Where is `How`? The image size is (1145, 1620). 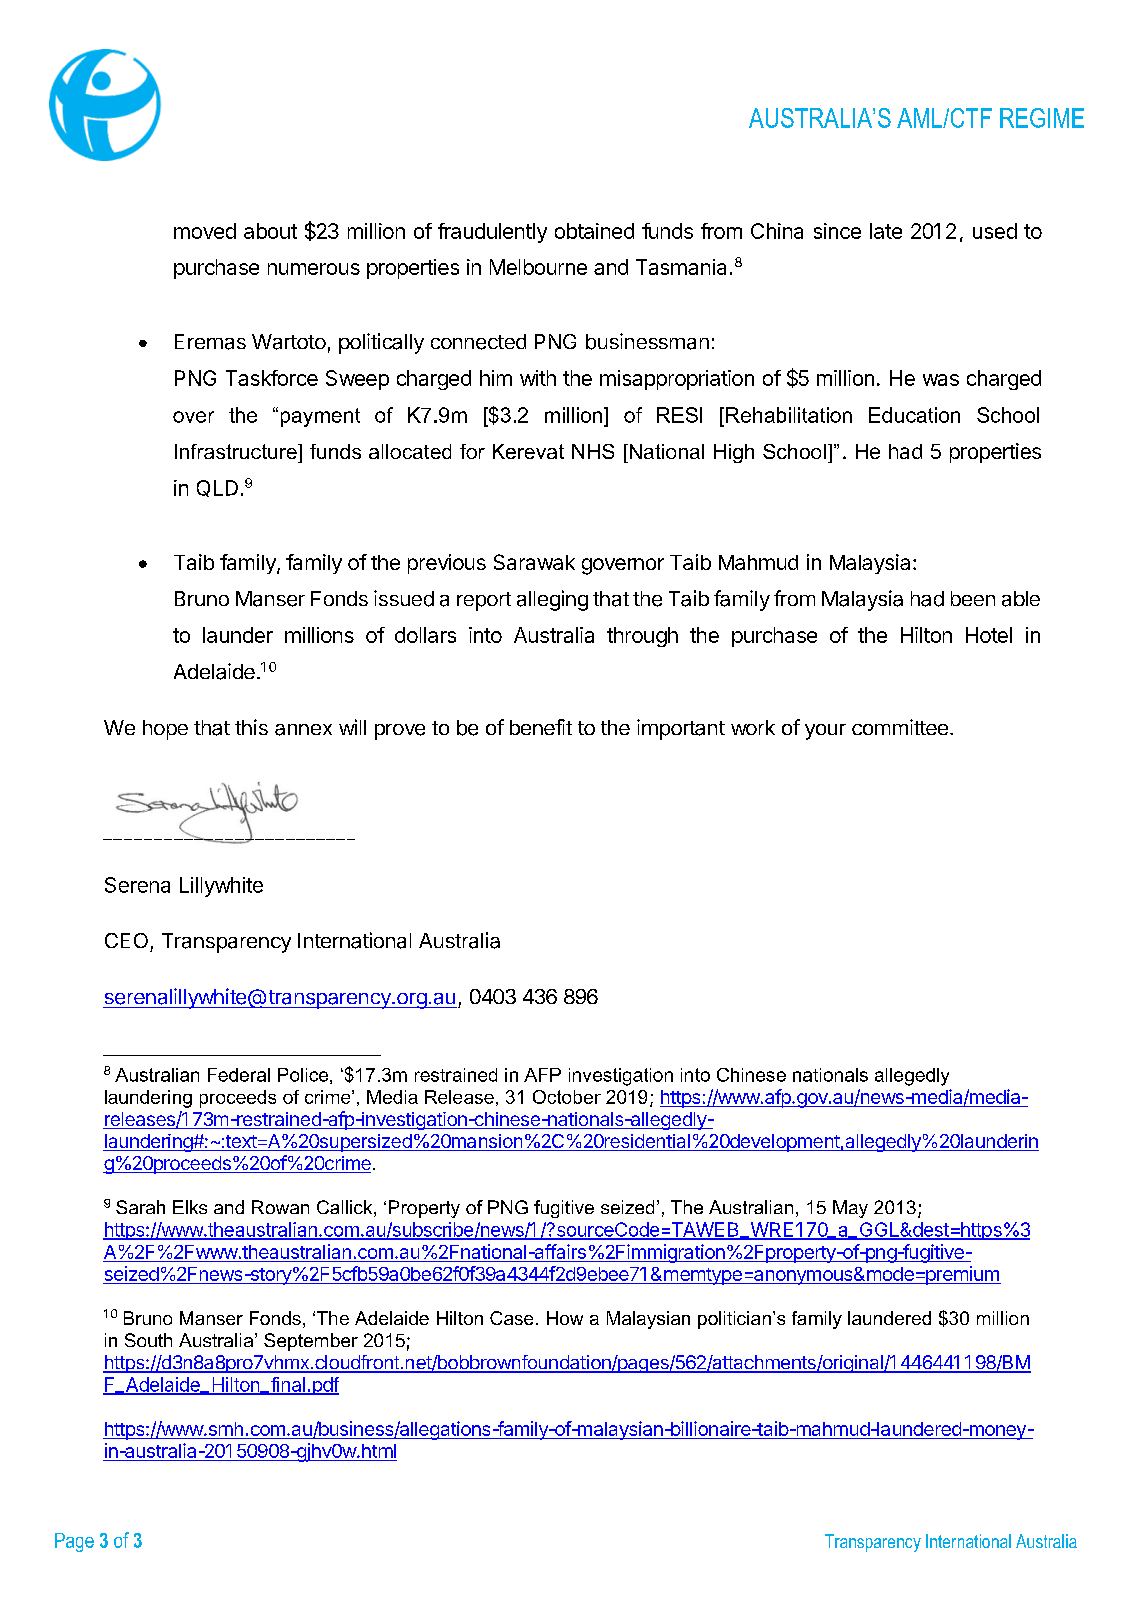 How is located at coordinates (565, 1318).
